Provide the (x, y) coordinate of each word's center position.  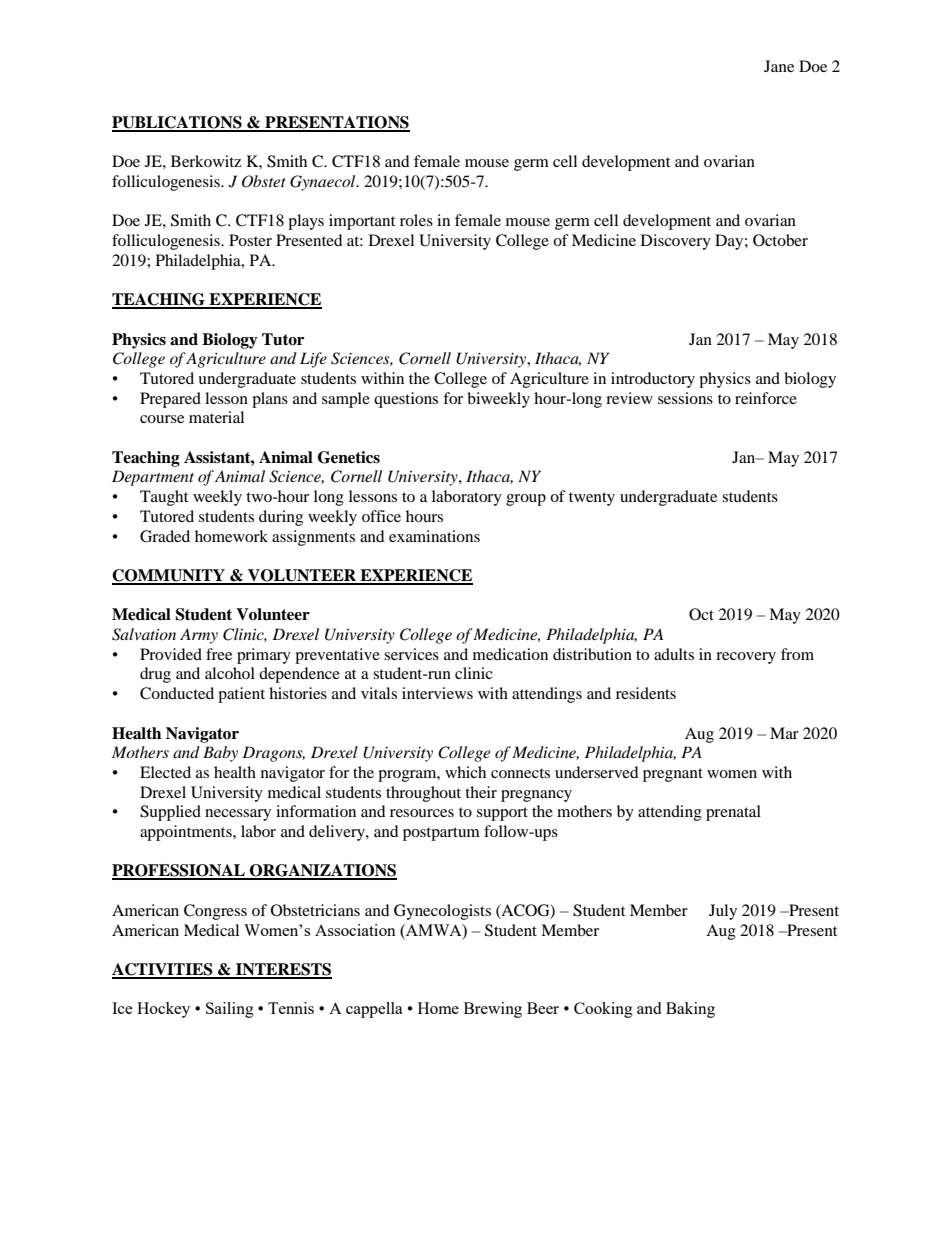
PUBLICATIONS (178, 123)
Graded (165, 536)
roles (416, 220)
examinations (434, 536)
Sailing (230, 1010)
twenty (592, 499)
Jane (779, 66)
